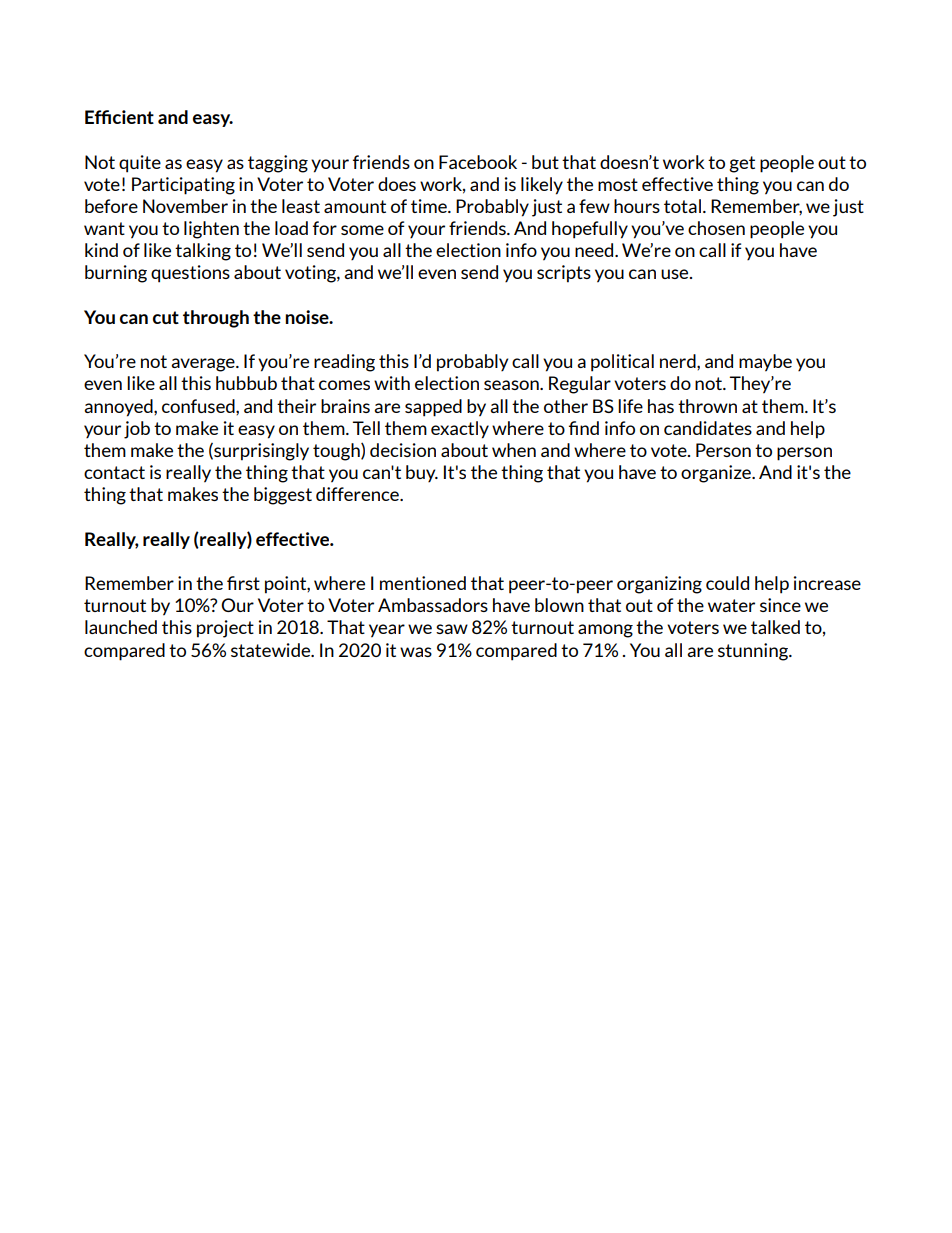 This document has width=952, height=1233. What do you see at coordinates (742, 164) in the document?
I see `get` at bounding box center [742, 164].
